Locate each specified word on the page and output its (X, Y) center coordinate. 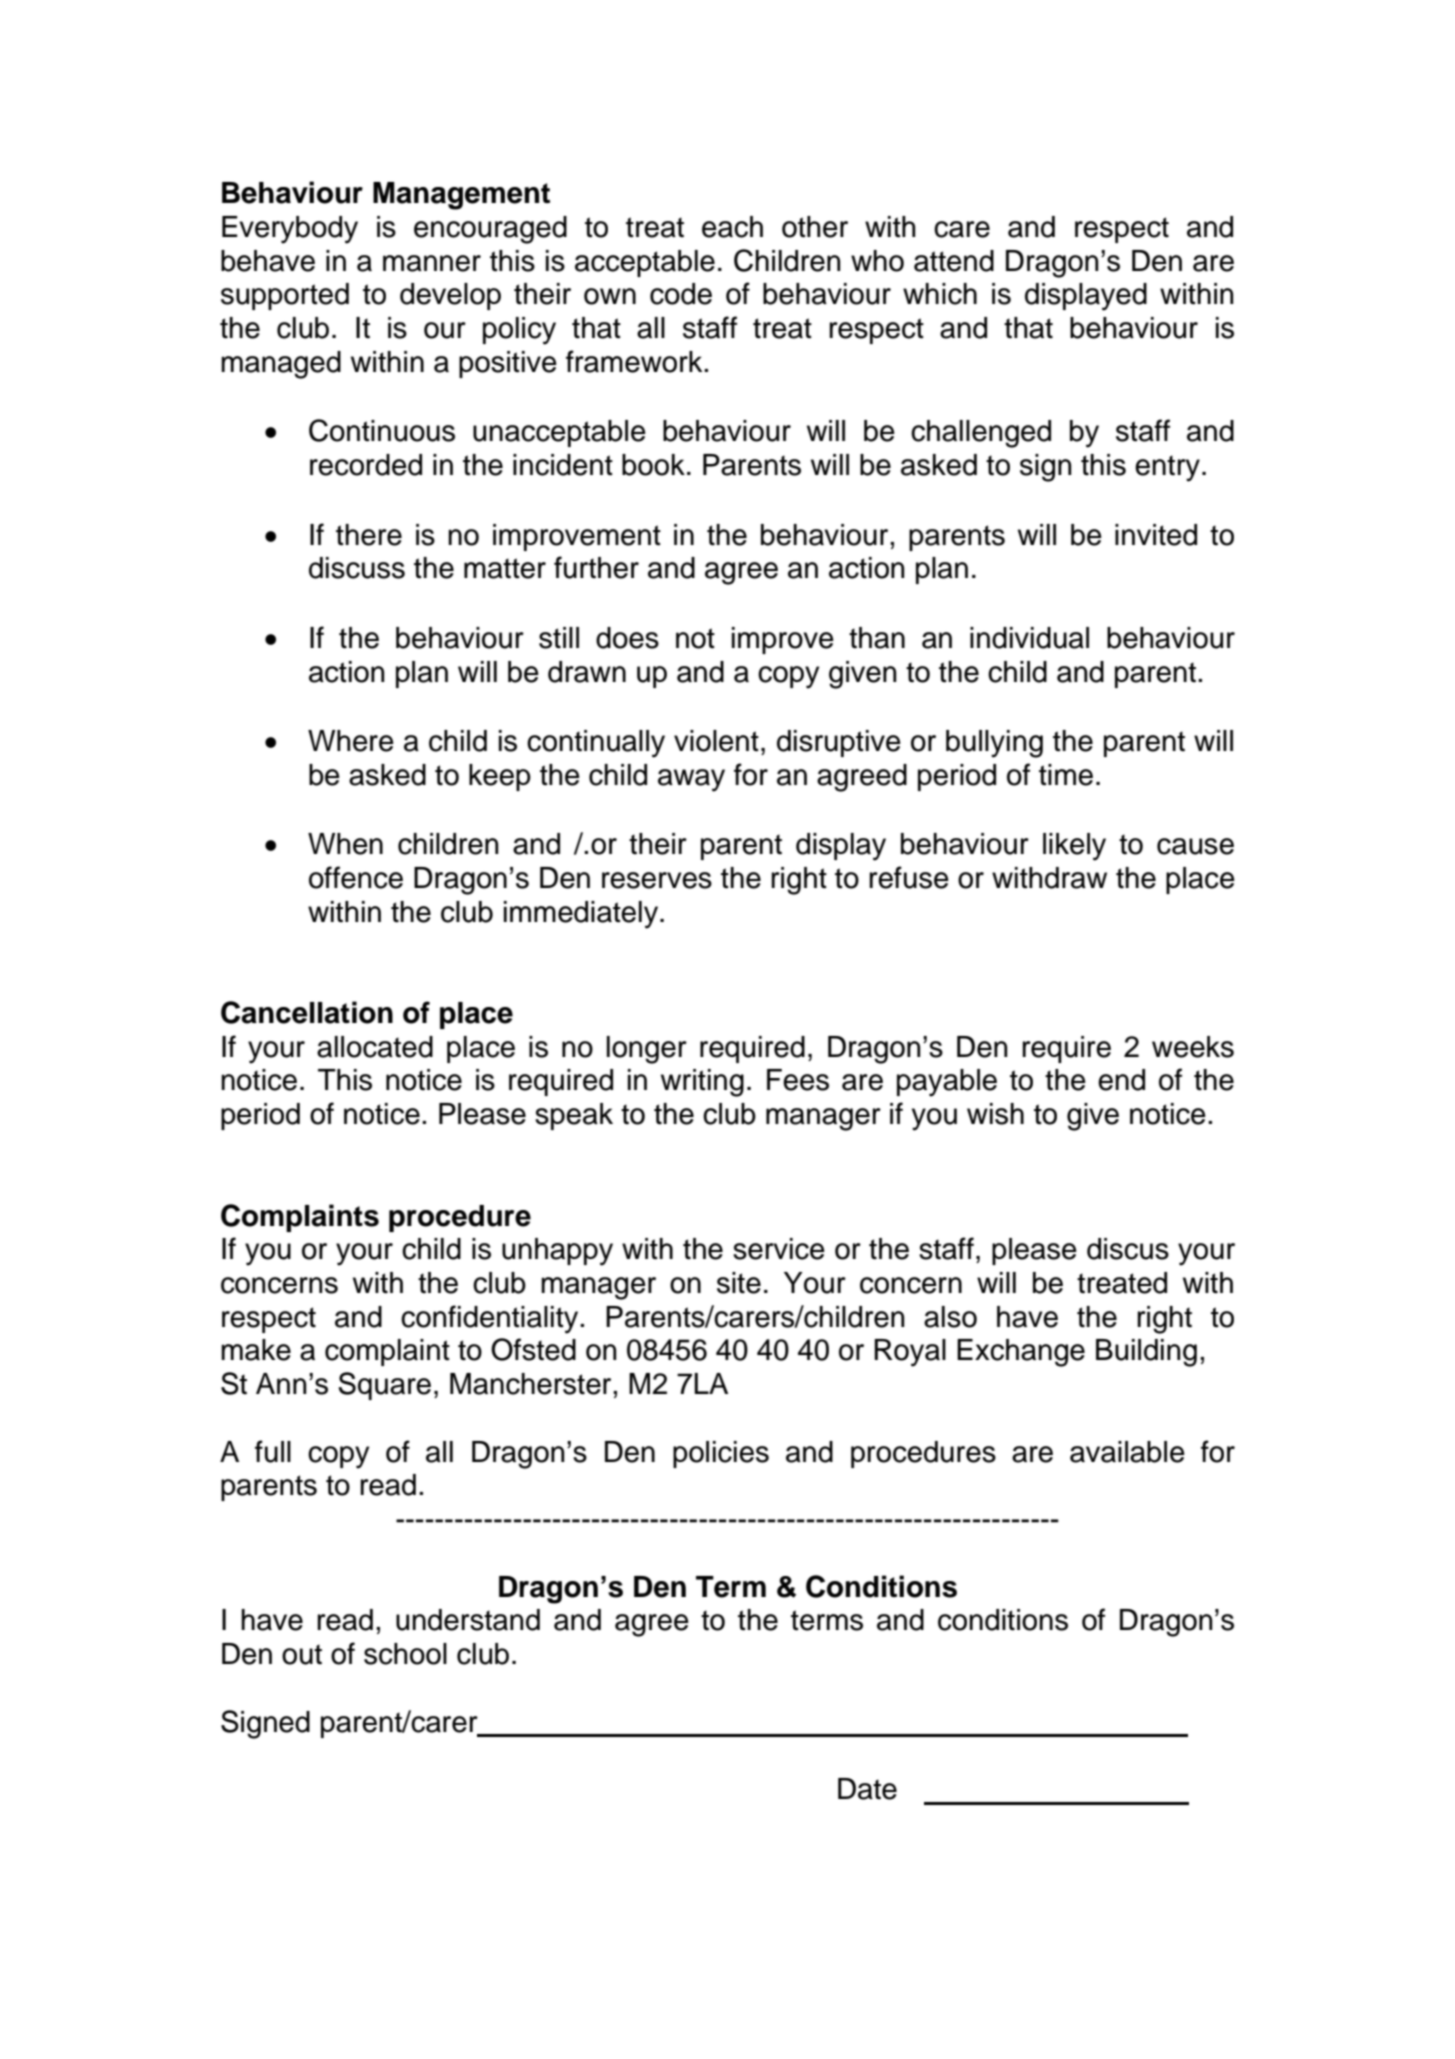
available (1127, 1452)
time (1066, 775)
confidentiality (491, 1319)
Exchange (1021, 1353)
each (732, 227)
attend (954, 261)
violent (716, 741)
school (405, 1654)
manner (432, 263)
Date (867, 1789)
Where (351, 741)
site (739, 1283)
